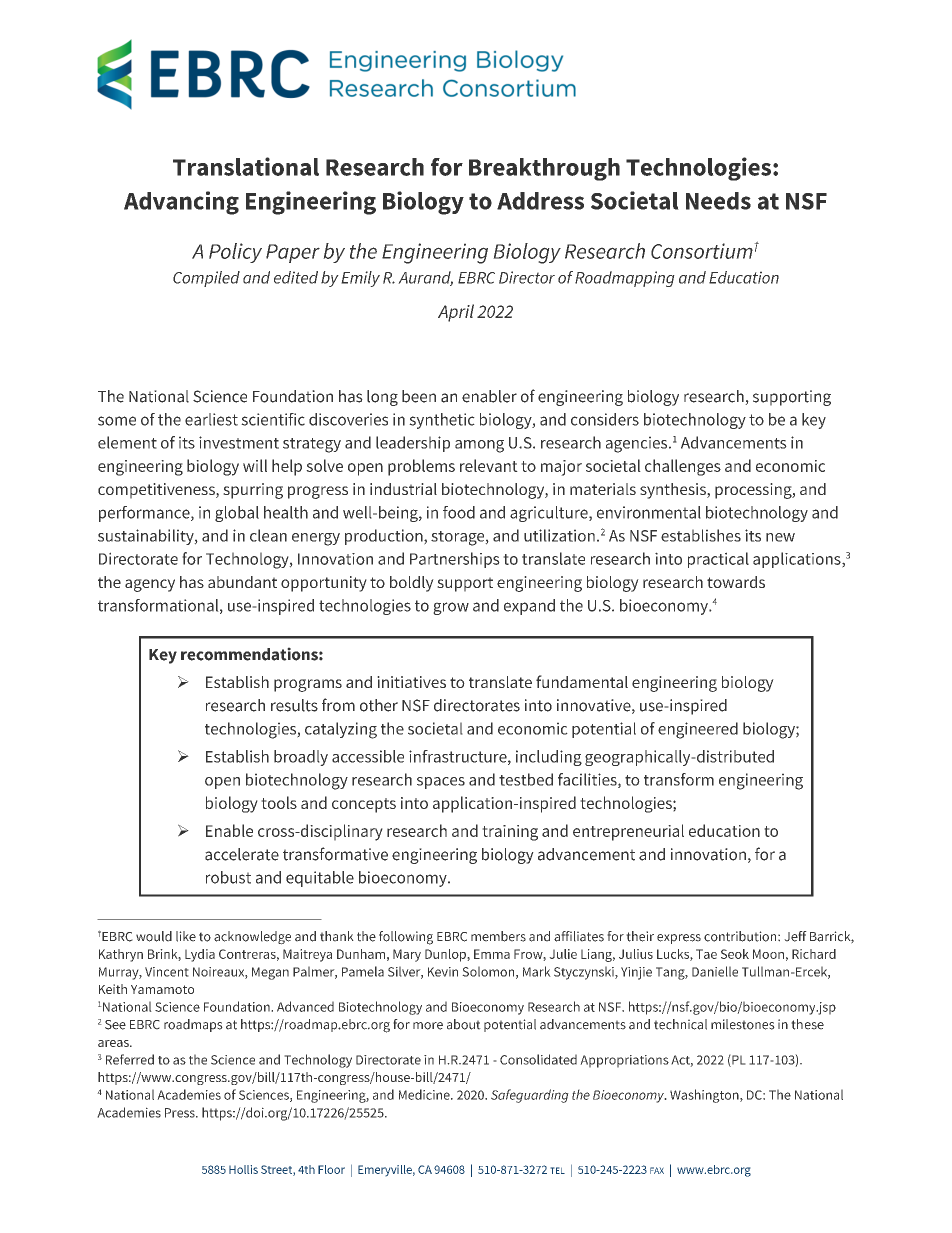 The image size is (952, 1233). Describe the element at coordinates (181, 203) in the image. I see `Advancing` at that location.
